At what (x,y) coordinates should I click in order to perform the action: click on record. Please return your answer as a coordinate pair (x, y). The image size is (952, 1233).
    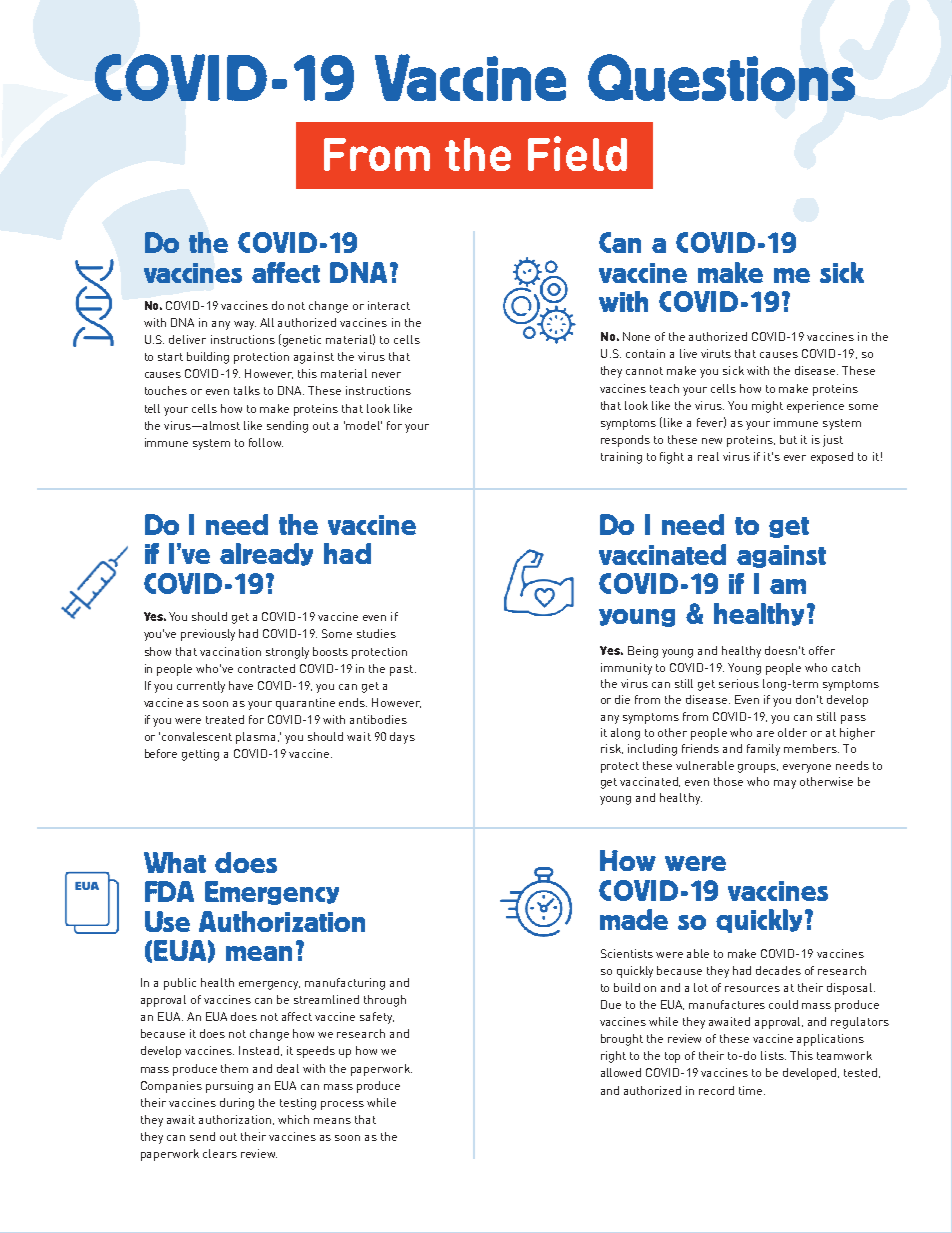
    Looking at the image, I should click on (716, 1090).
